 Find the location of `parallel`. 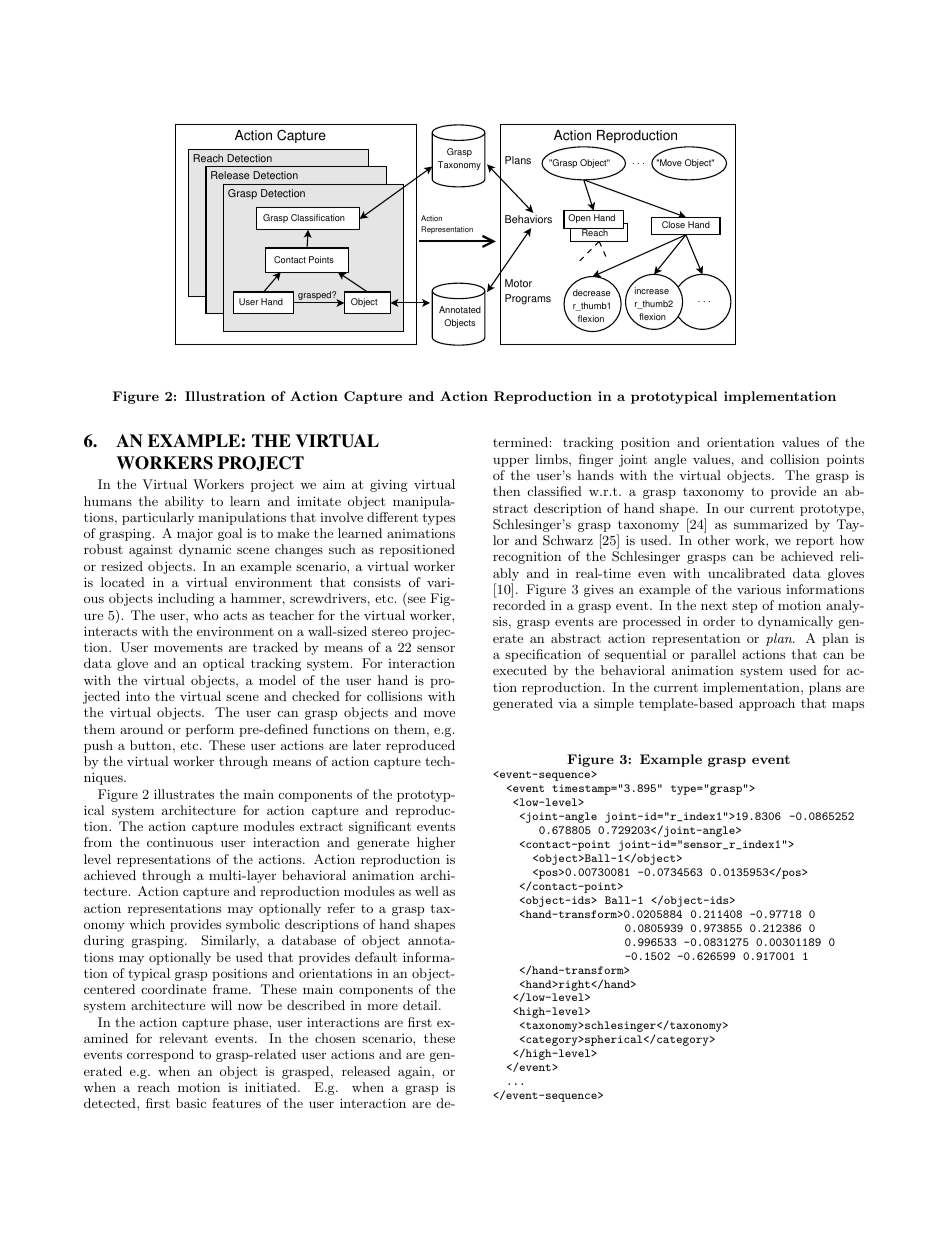

parallel is located at coordinates (713, 655).
